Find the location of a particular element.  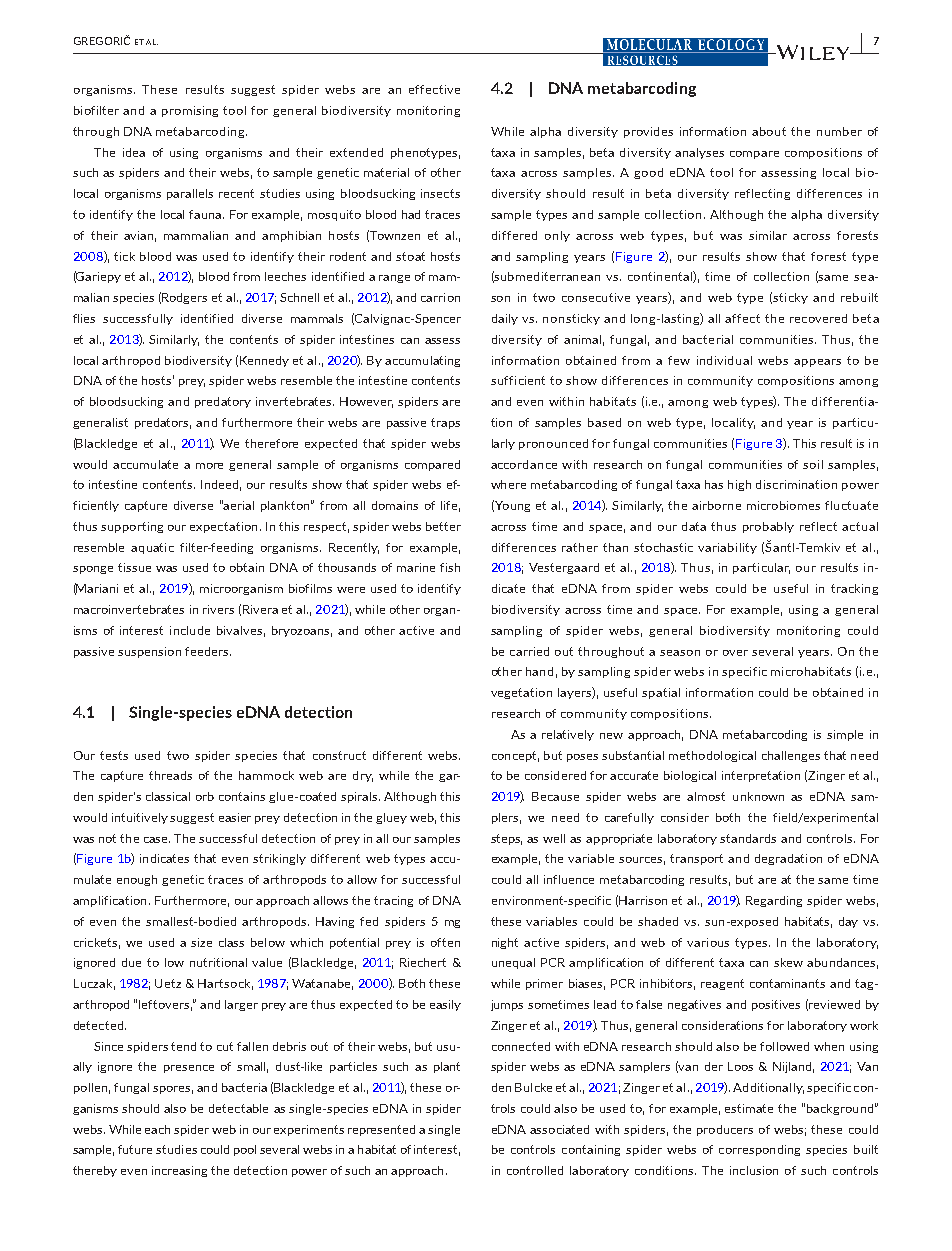

where is located at coordinates (508, 484).
